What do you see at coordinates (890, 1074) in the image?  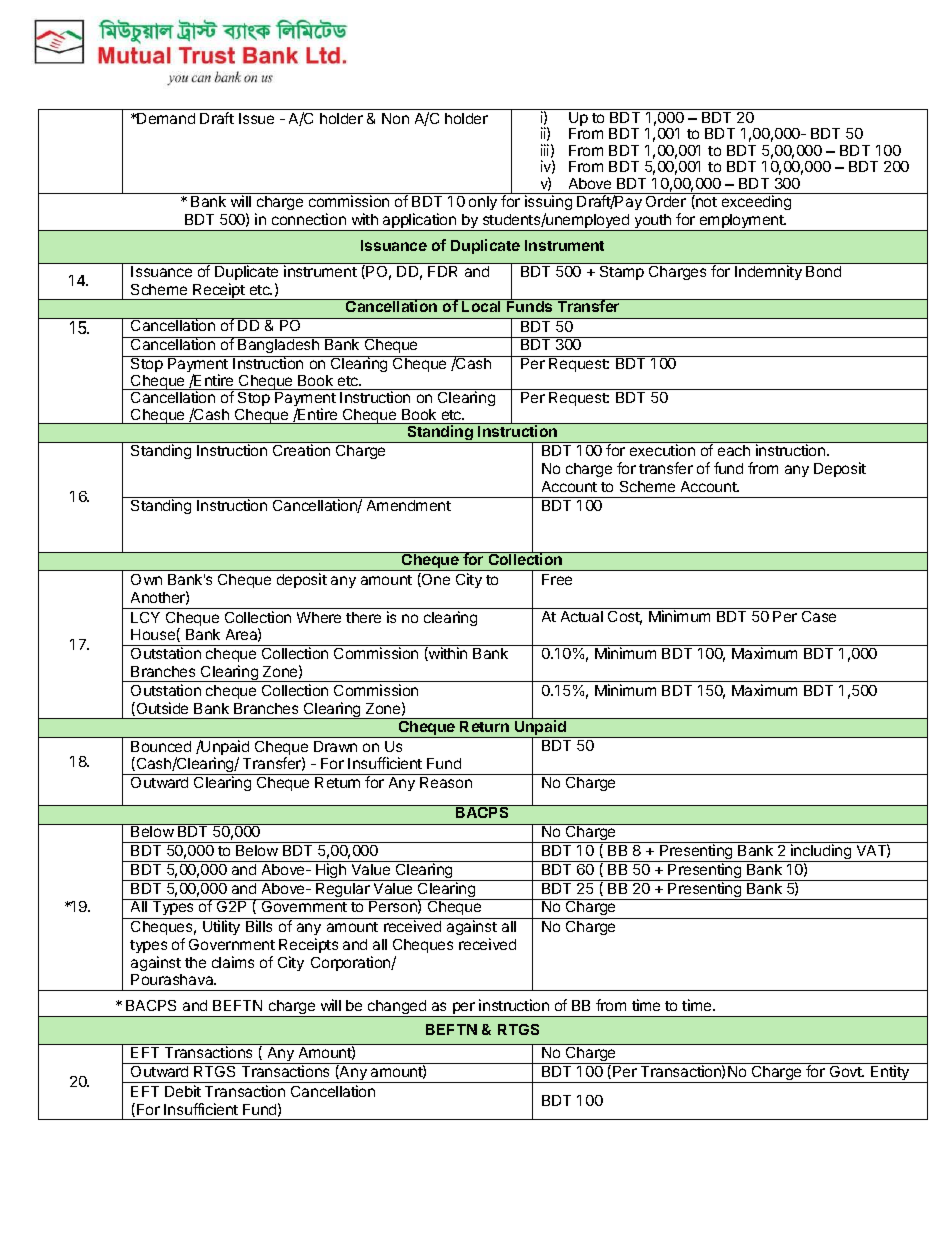 I see `Entity` at bounding box center [890, 1074].
